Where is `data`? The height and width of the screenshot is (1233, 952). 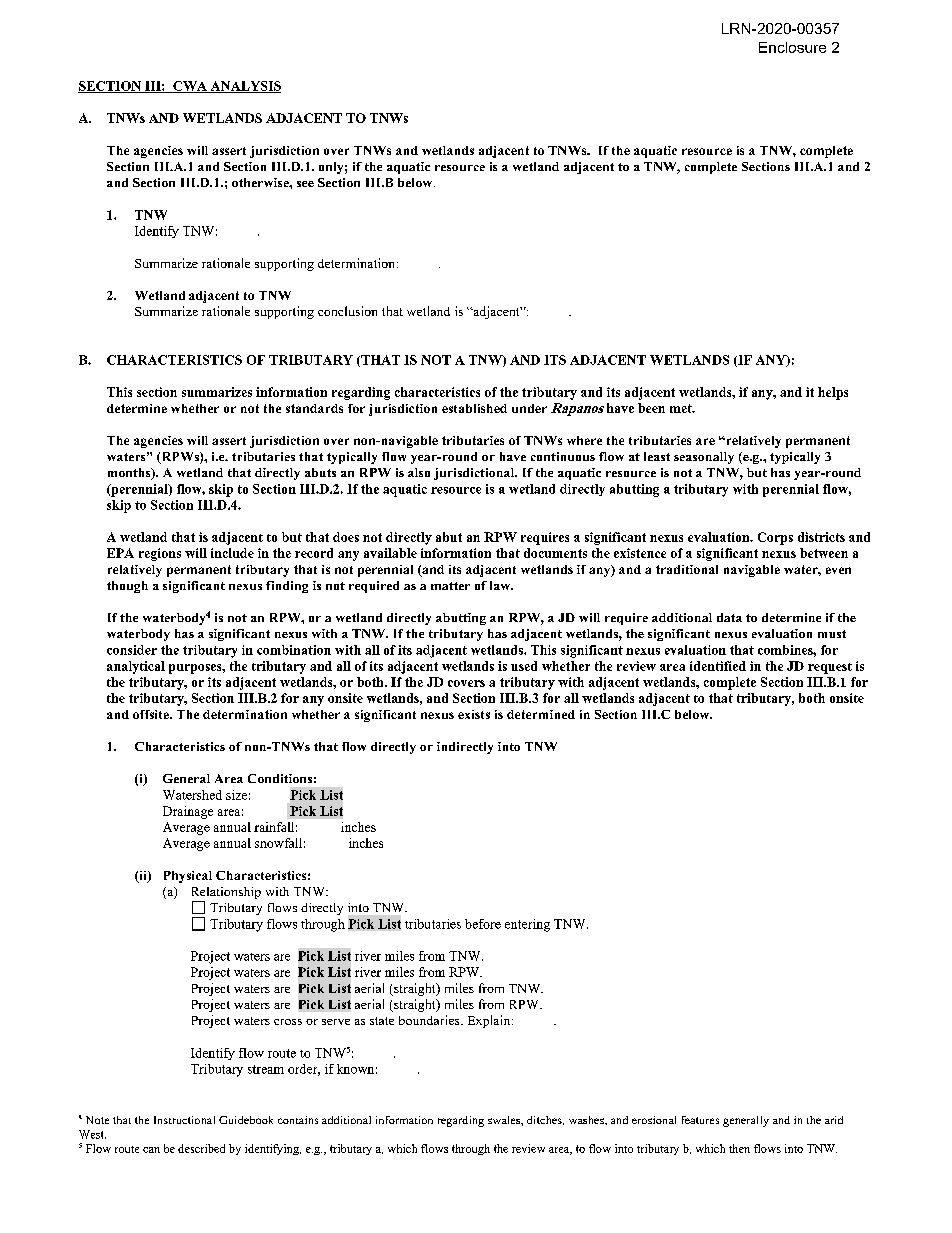
data is located at coordinates (729, 617).
